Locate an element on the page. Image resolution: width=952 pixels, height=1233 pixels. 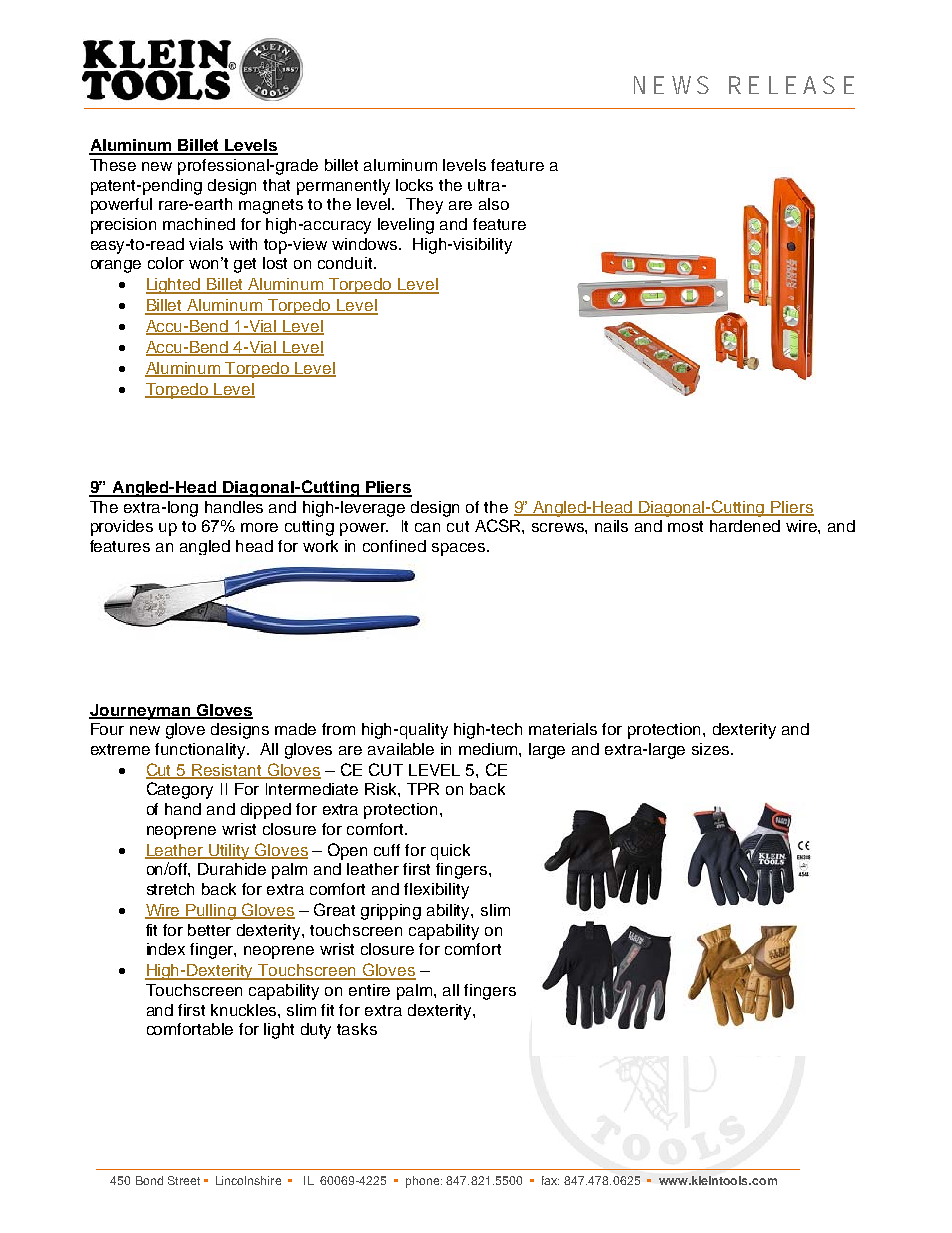
also is located at coordinates (494, 204).
